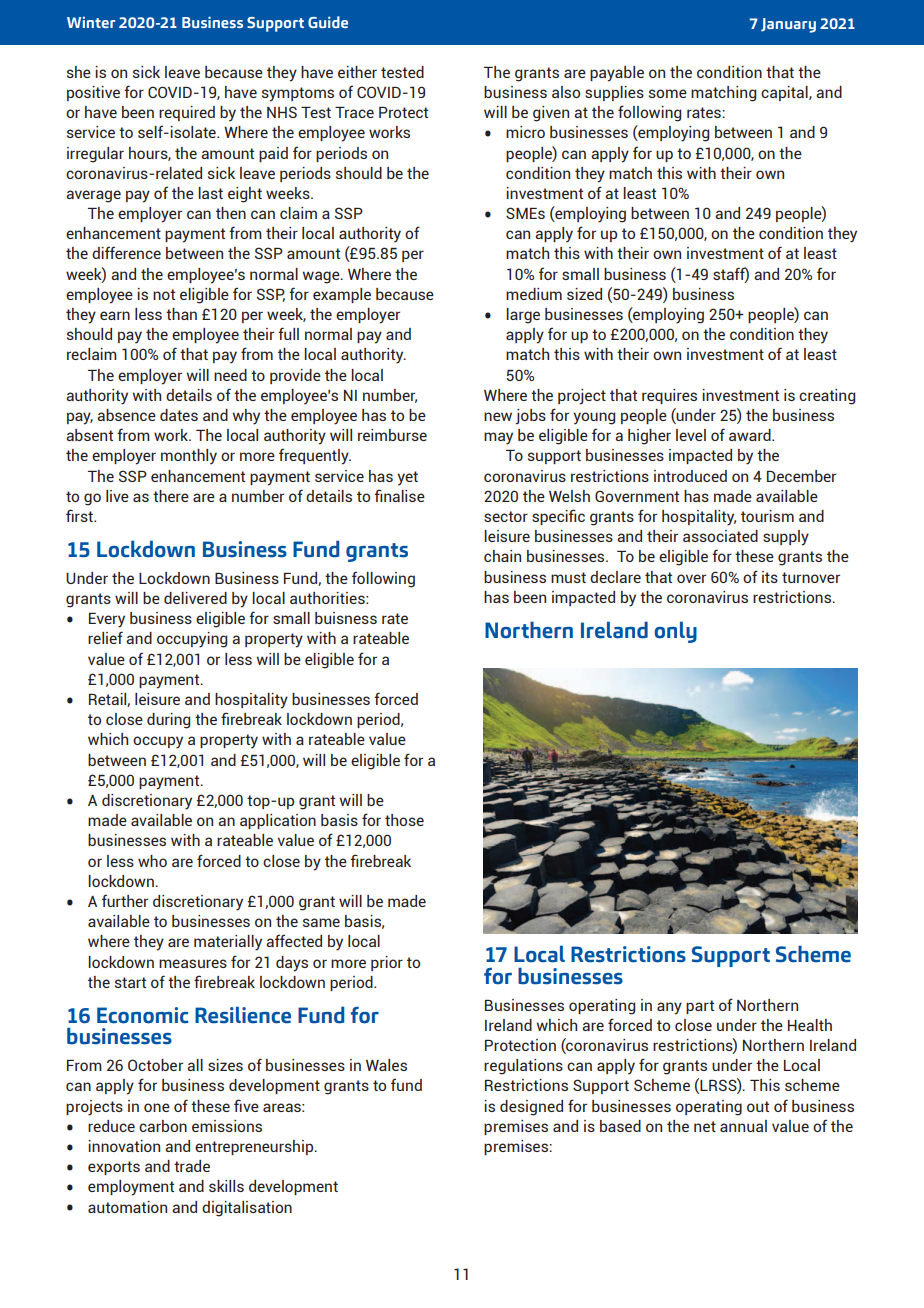 This screenshot has height=1308, width=924. Describe the element at coordinates (187, 113) in the screenshot. I see `required` at that location.
